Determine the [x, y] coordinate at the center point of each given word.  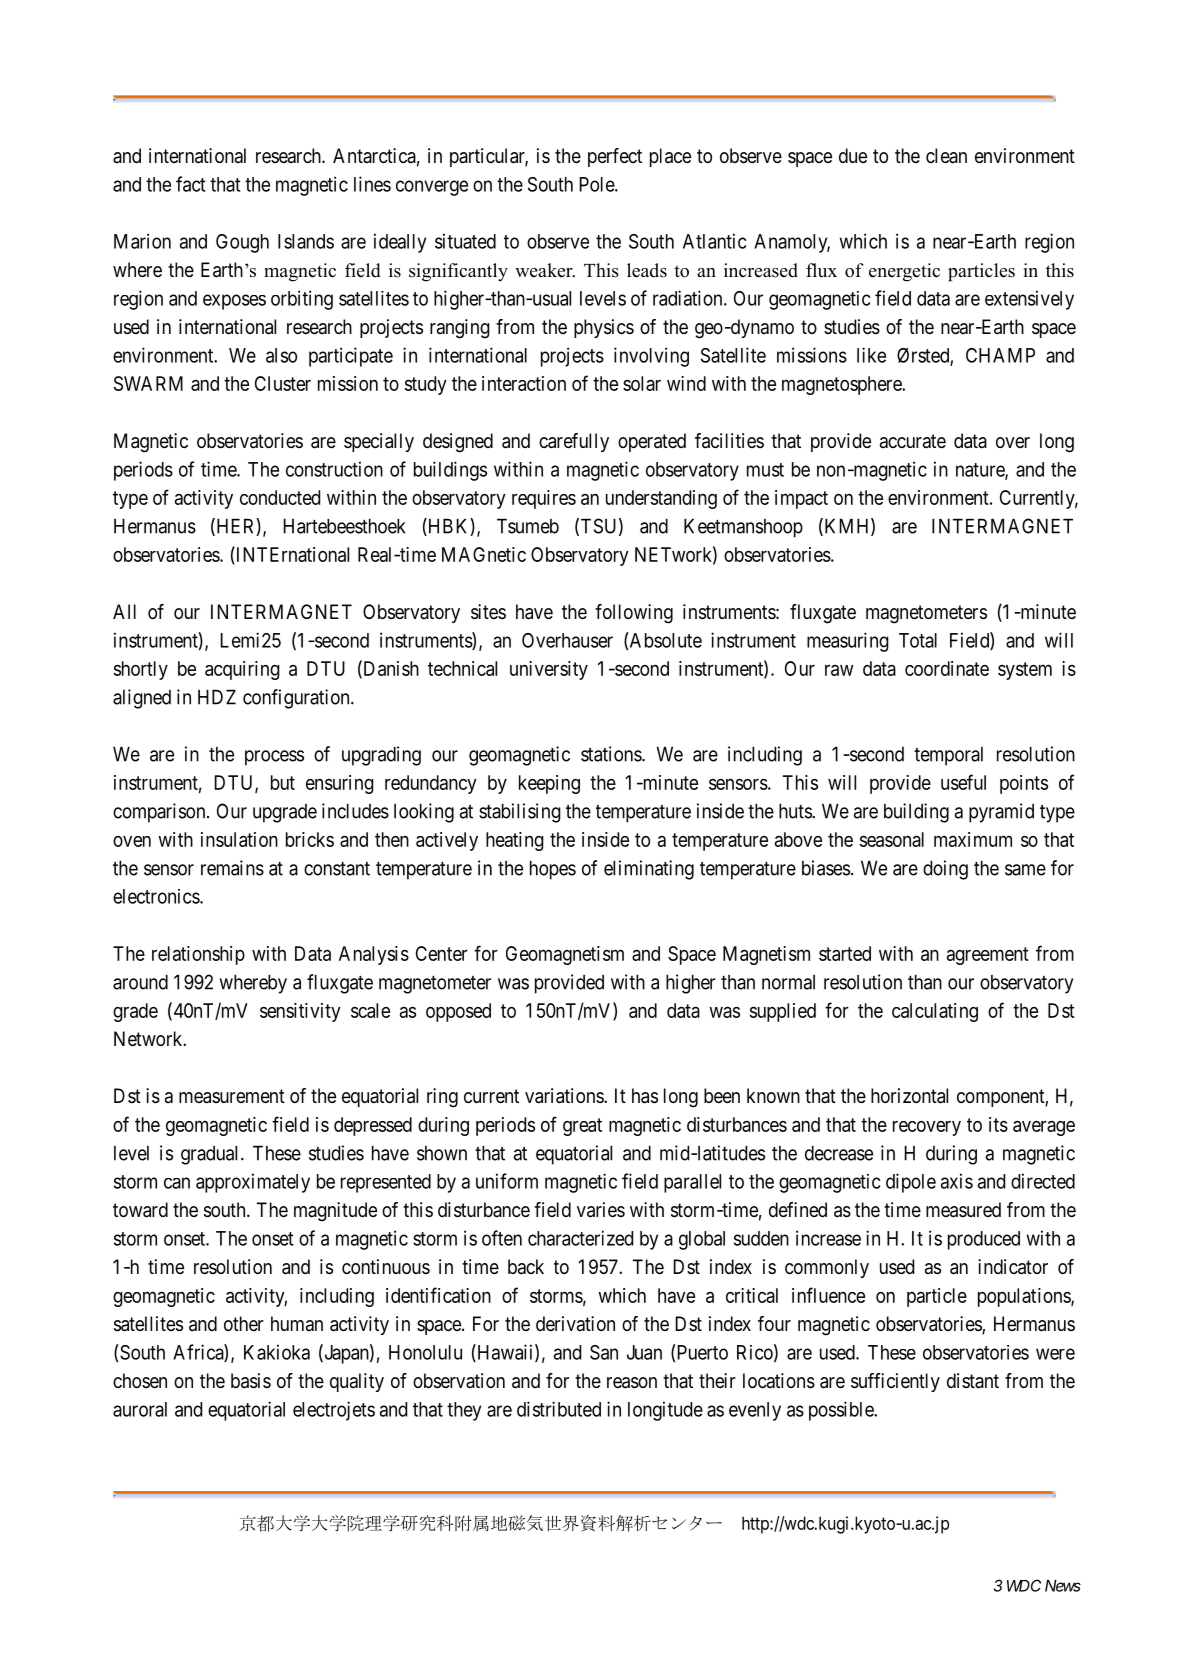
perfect [615, 157]
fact [191, 184]
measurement [232, 1096]
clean [946, 156]
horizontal [909, 1096]
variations [565, 1096]
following [634, 614]
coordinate [947, 668]
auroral [140, 1409]
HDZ [217, 697]
